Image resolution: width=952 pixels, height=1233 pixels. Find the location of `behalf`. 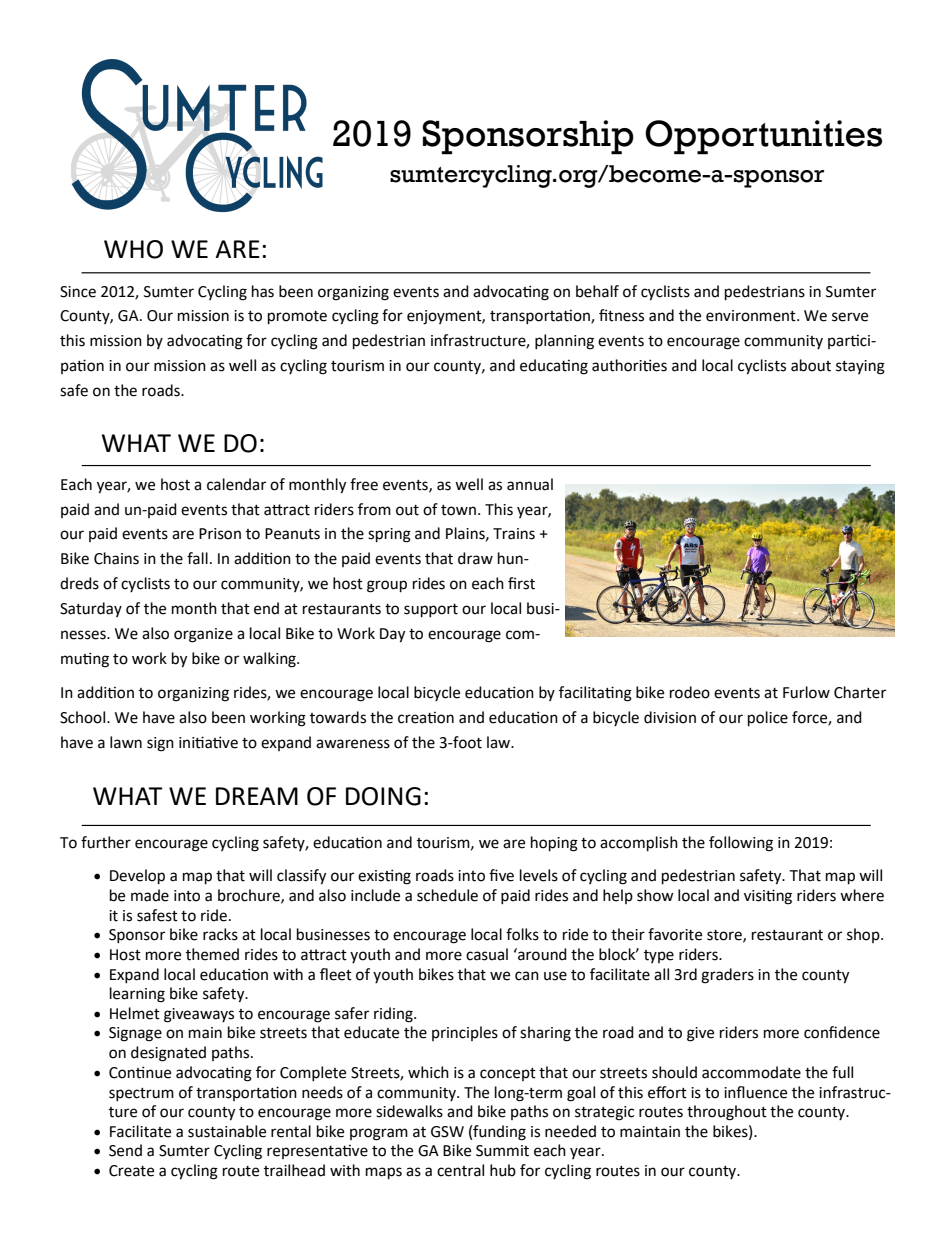

behalf is located at coordinates (597, 291).
